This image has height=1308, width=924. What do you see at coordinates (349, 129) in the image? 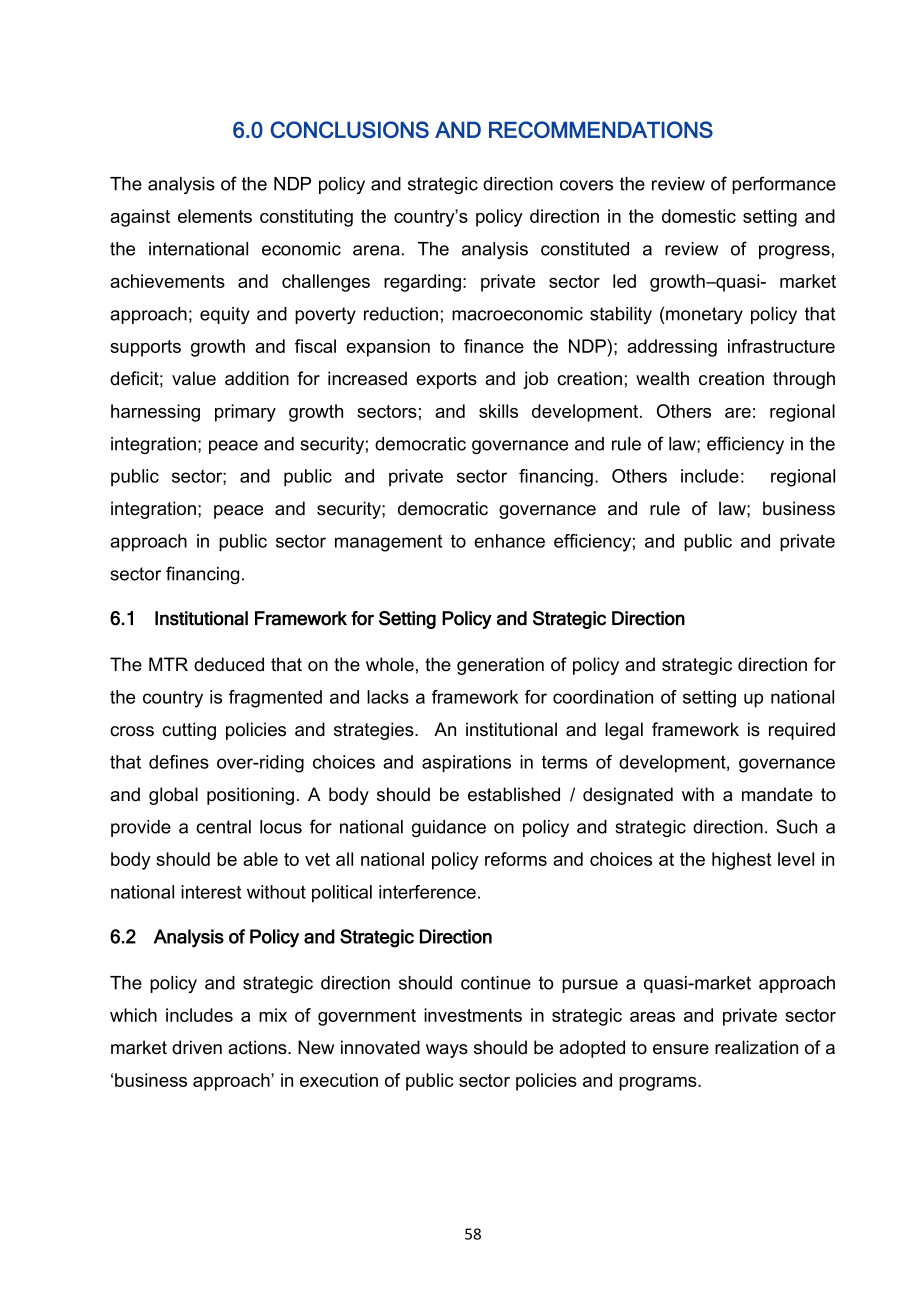
I see `CONCLUSIONS` at bounding box center [349, 129].
